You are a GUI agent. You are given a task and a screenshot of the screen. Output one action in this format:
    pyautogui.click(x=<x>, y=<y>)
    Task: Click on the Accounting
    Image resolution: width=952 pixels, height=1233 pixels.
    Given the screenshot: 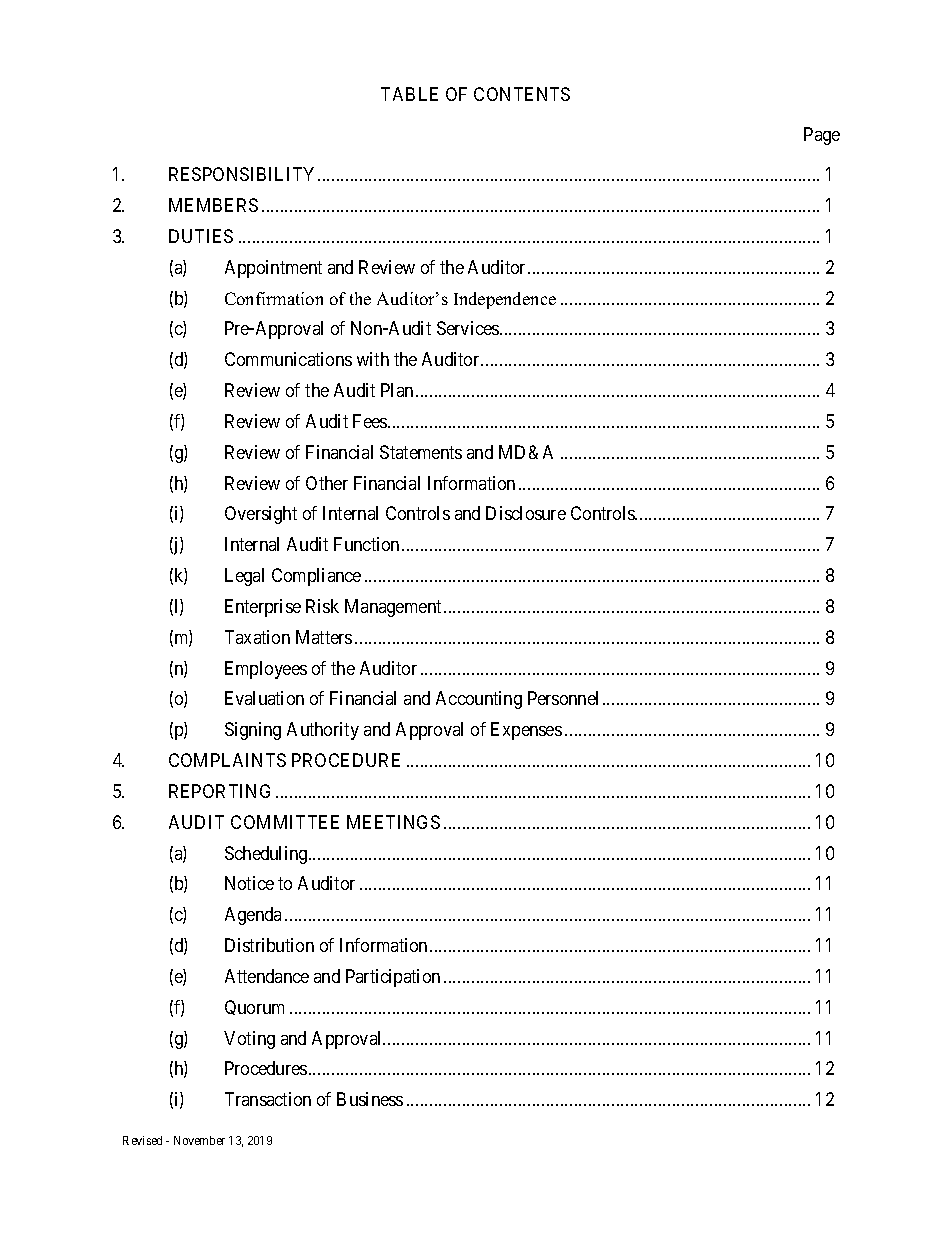 What is the action you would take?
    pyautogui.click(x=479, y=700)
